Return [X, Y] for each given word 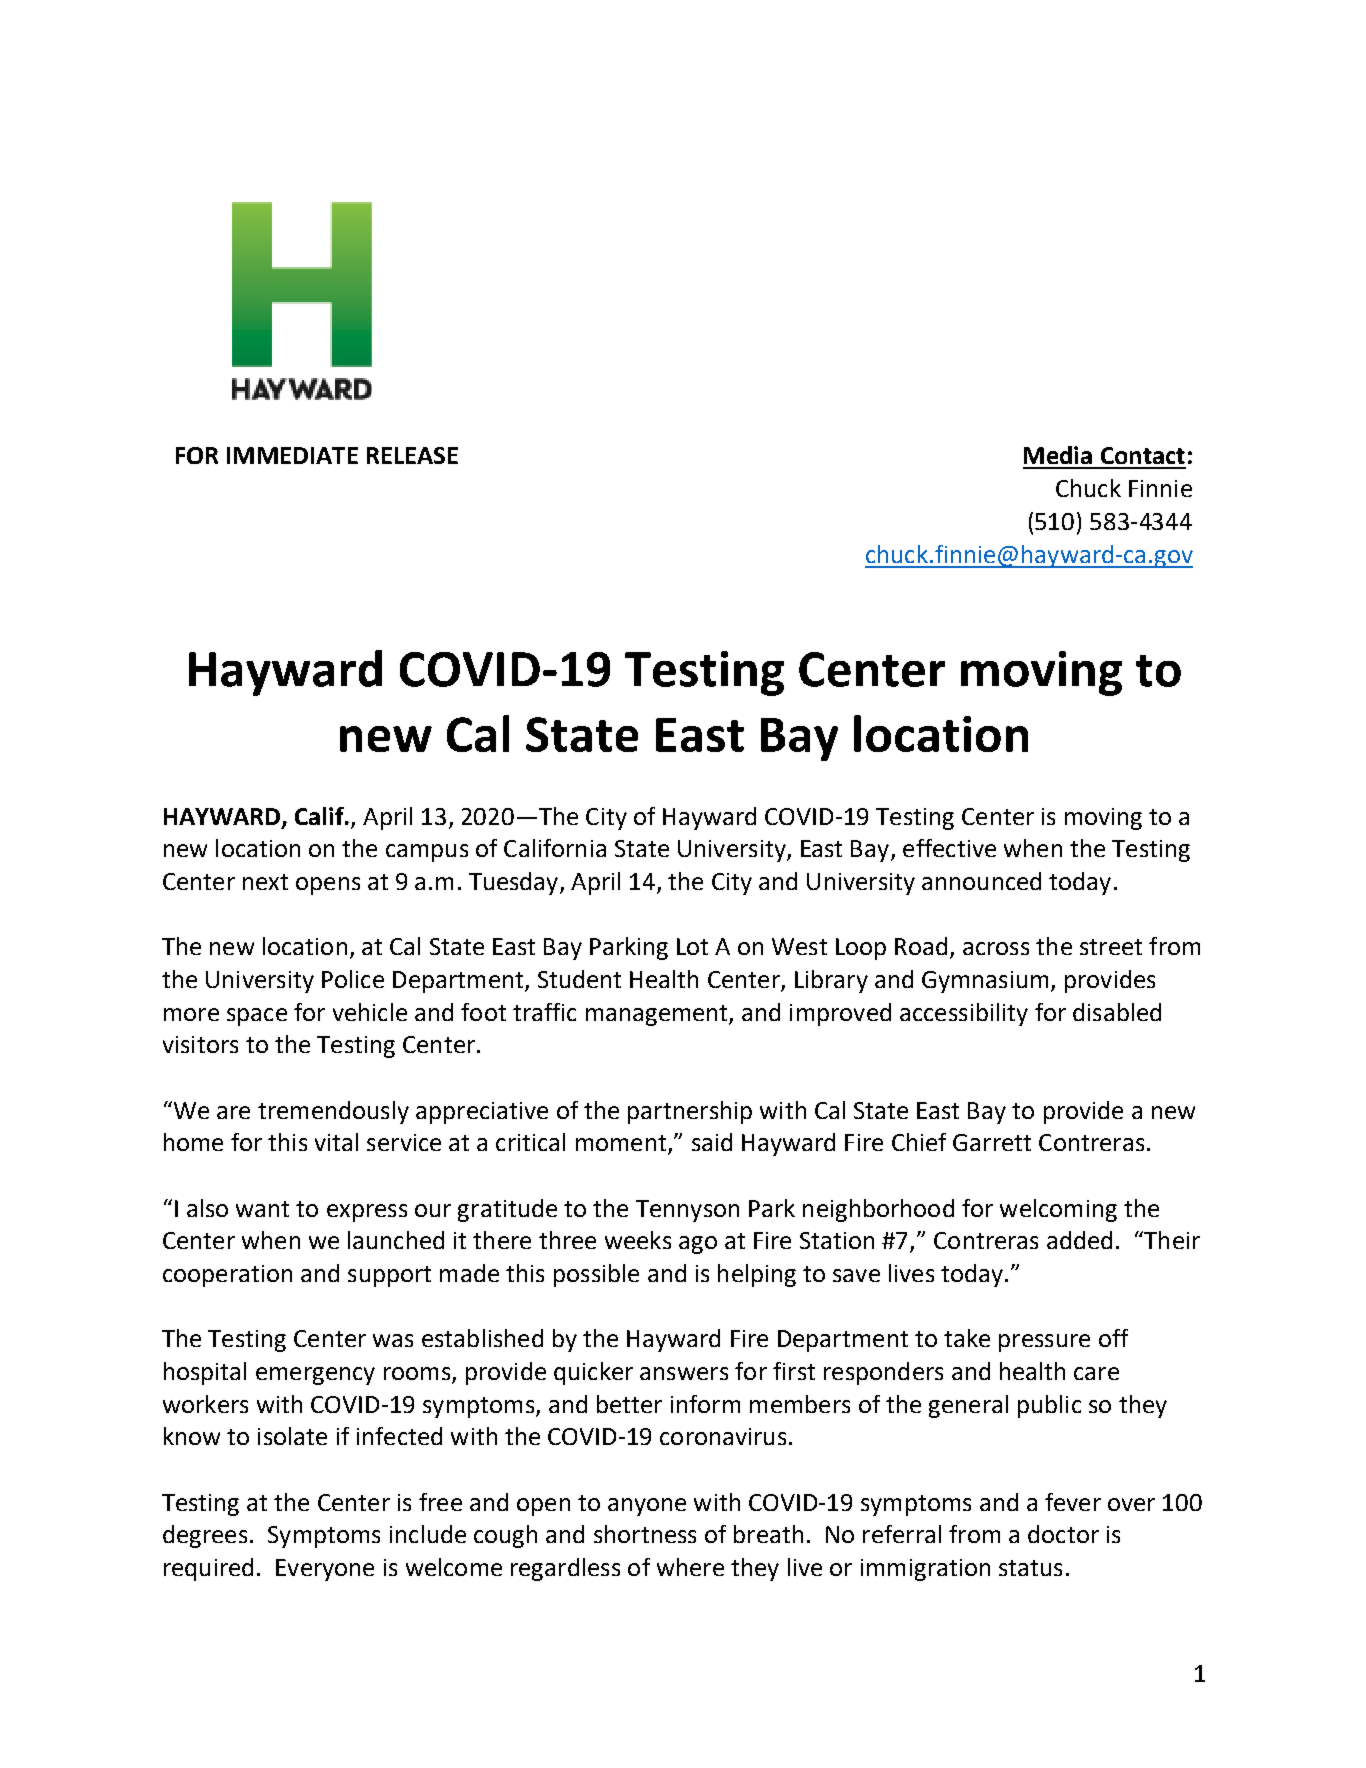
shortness [645, 1534]
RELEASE [412, 455]
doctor [1063, 1534]
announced [981, 881]
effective [949, 848]
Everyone [325, 1570]
